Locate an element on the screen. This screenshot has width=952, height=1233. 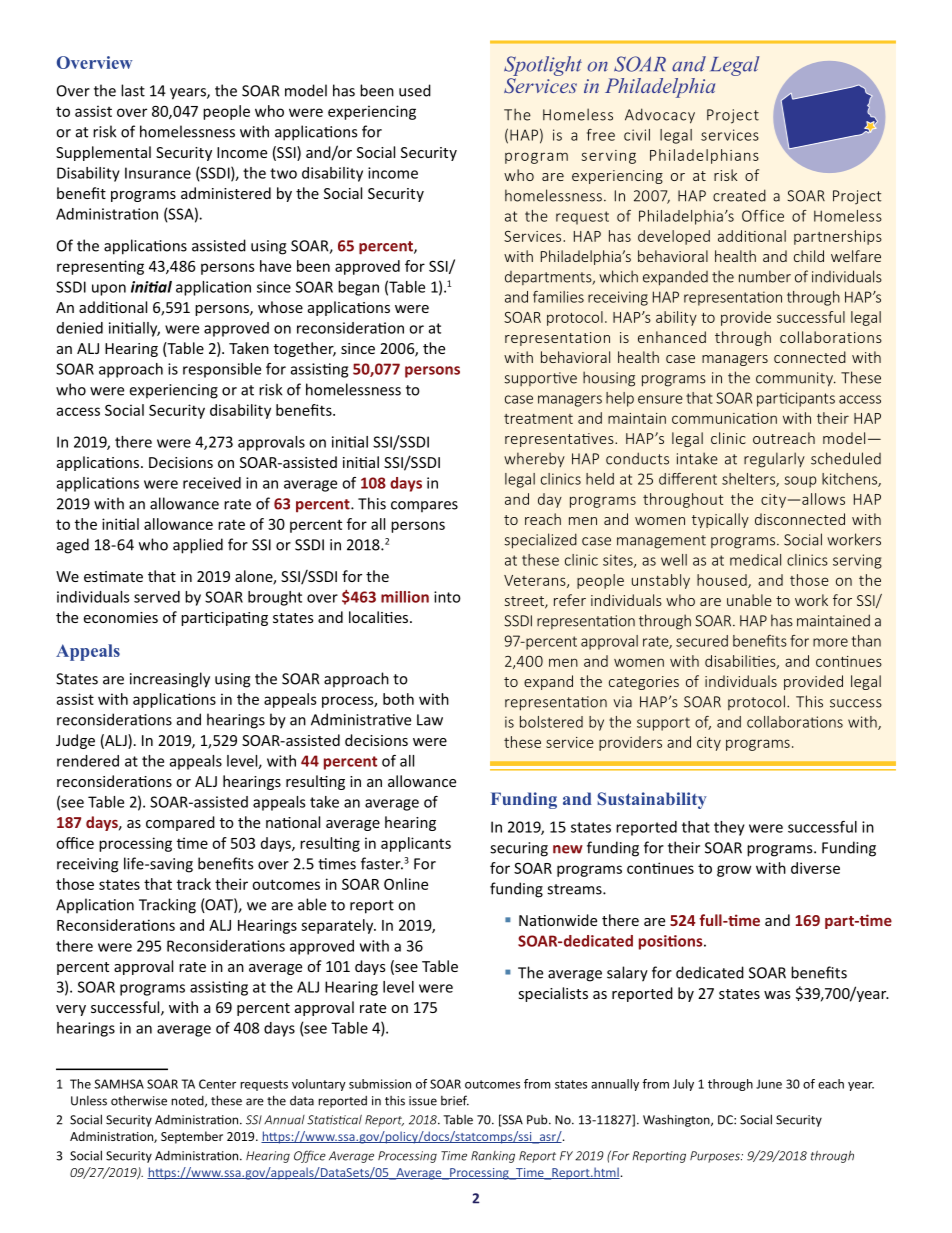
September is located at coordinates (192, 1137).
